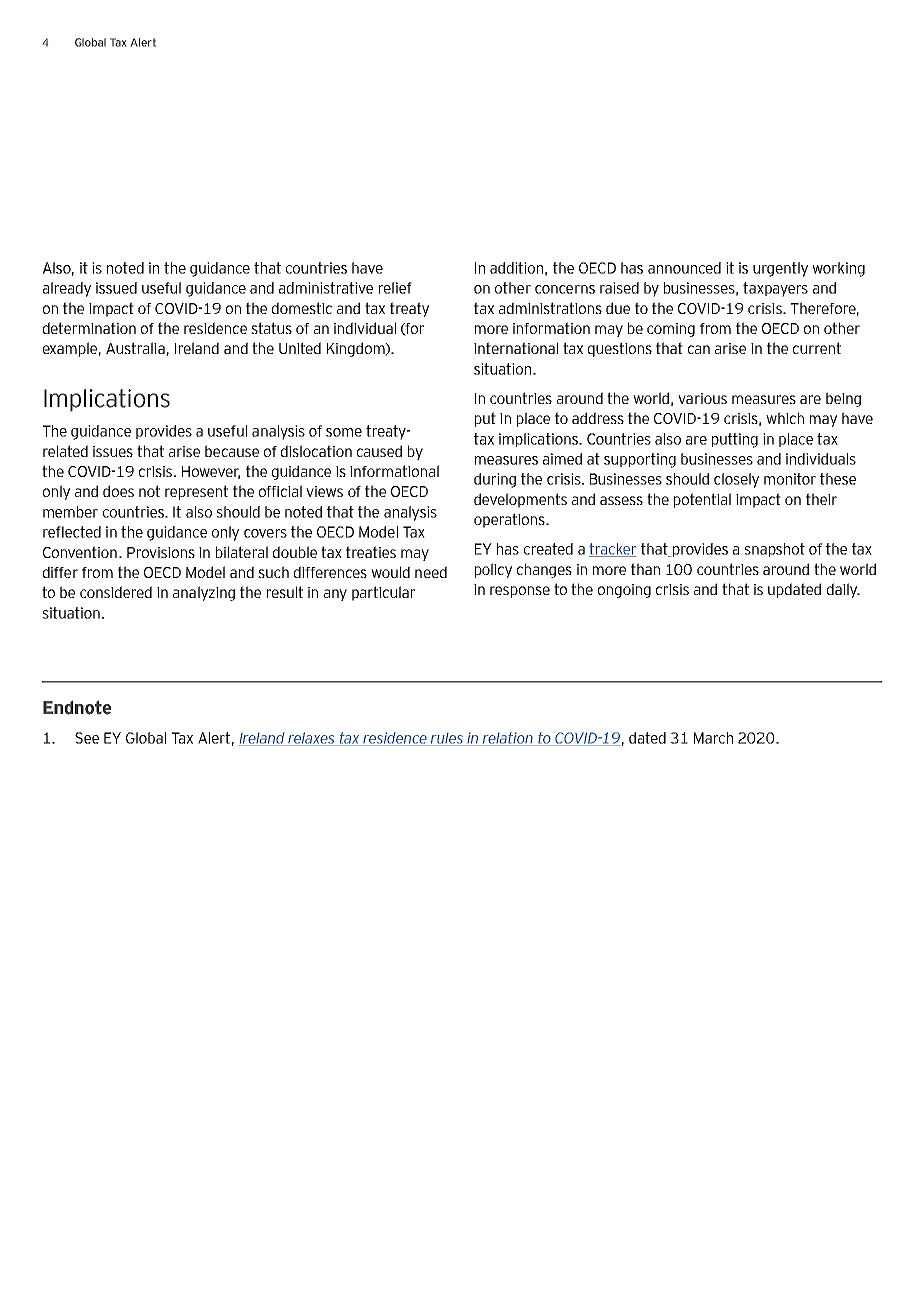 The height and width of the screenshot is (1308, 924). Describe the element at coordinates (232, 451) in the screenshot. I see `because` at that location.
